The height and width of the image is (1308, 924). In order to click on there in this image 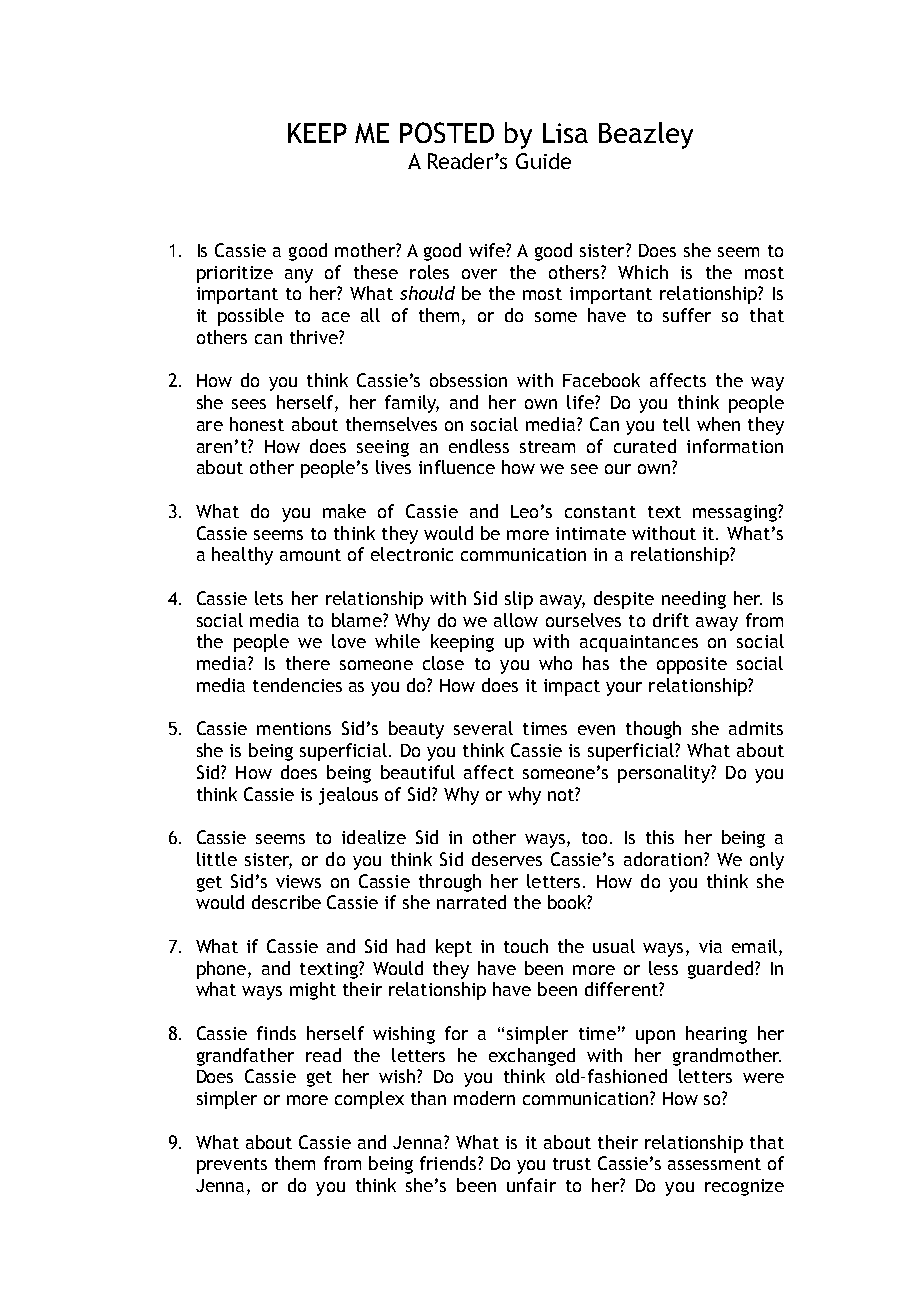, I will do `click(308, 663)`.
